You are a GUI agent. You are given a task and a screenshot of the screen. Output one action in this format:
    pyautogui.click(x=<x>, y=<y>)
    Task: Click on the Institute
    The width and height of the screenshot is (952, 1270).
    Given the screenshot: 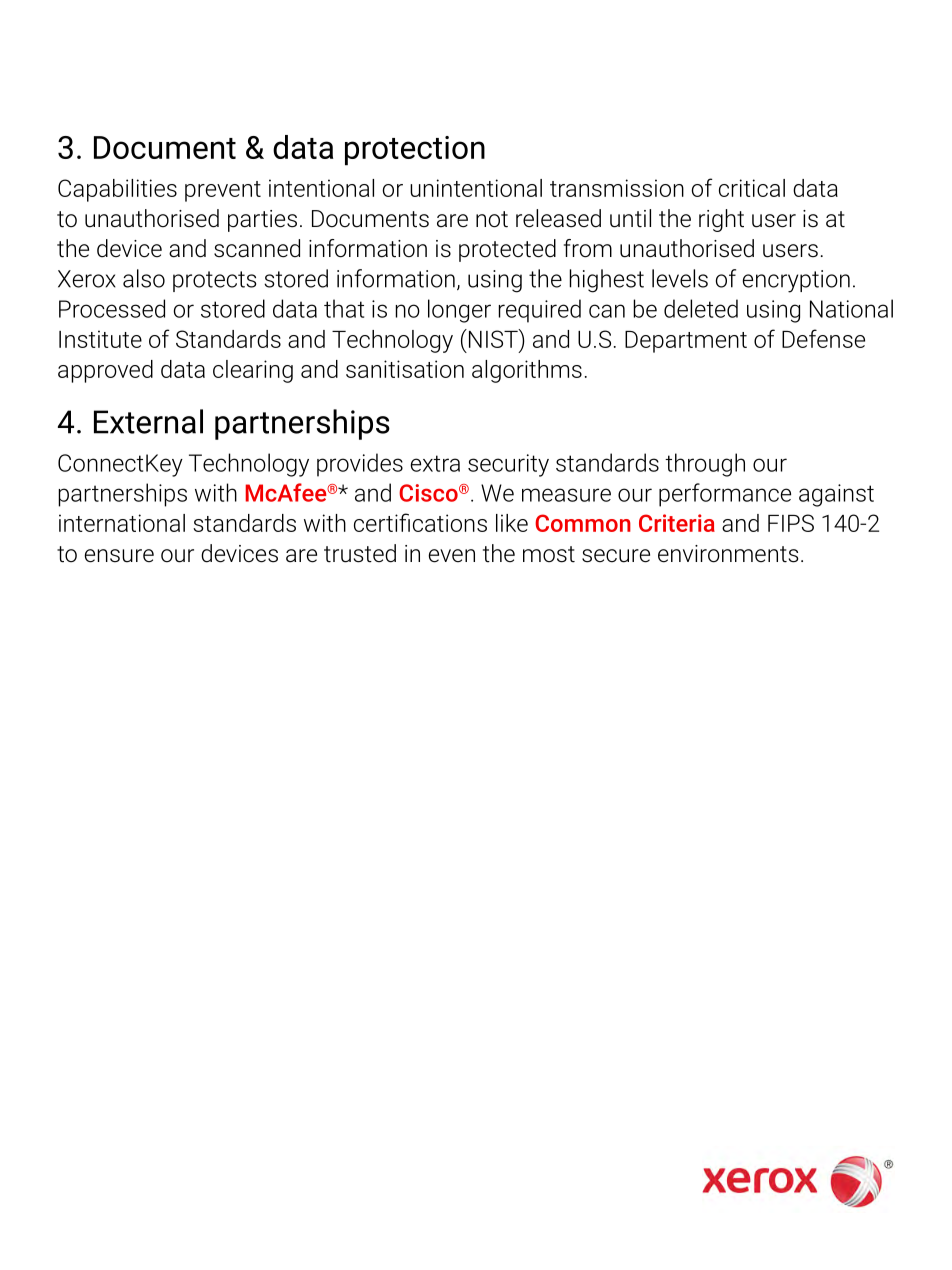 What is the action you would take?
    pyautogui.click(x=100, y=339)
